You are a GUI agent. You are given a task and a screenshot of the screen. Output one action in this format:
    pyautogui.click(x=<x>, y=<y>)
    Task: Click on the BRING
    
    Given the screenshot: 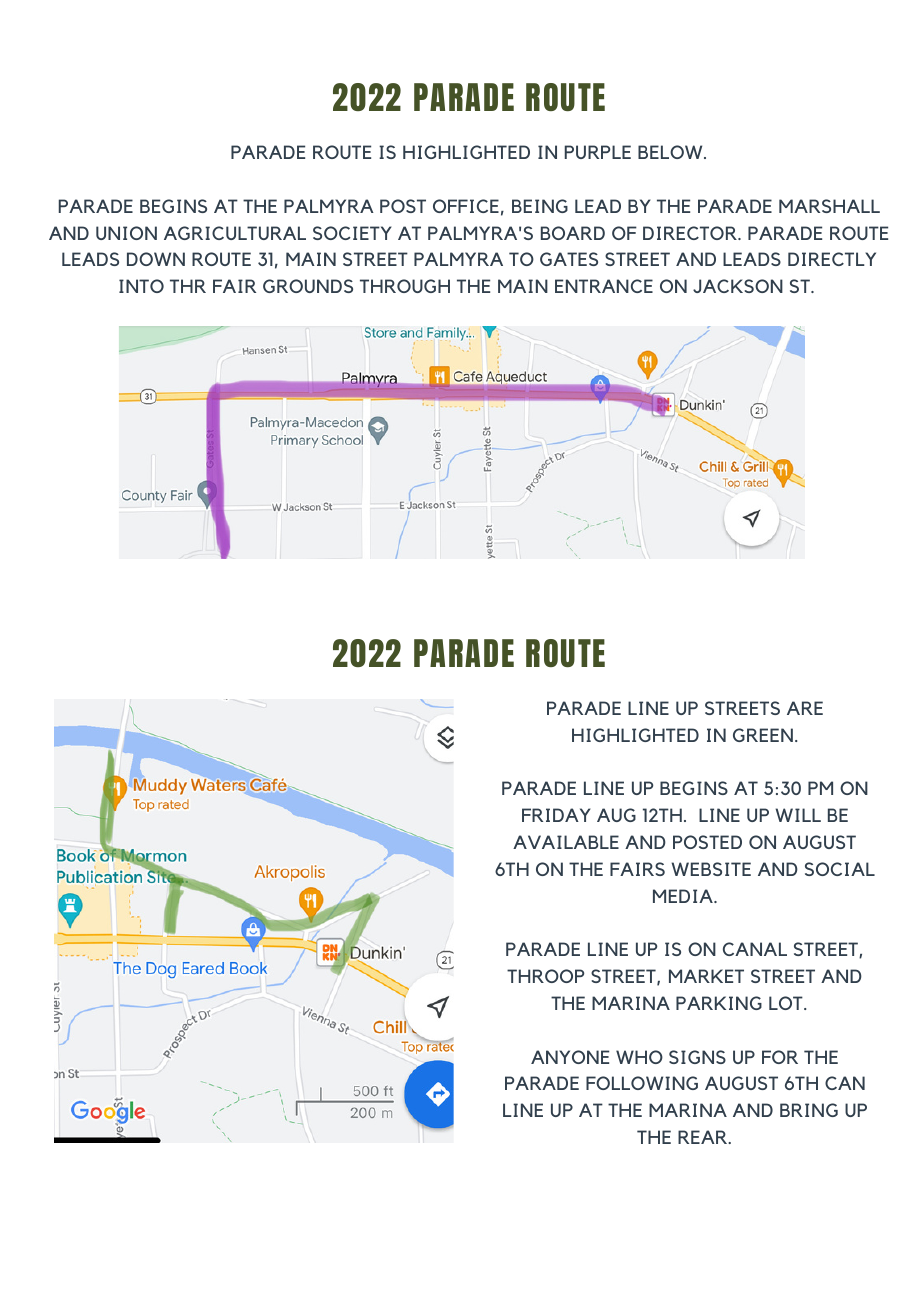 What is the action you would take?
    pyautogui.click(x=809, y=1110)
